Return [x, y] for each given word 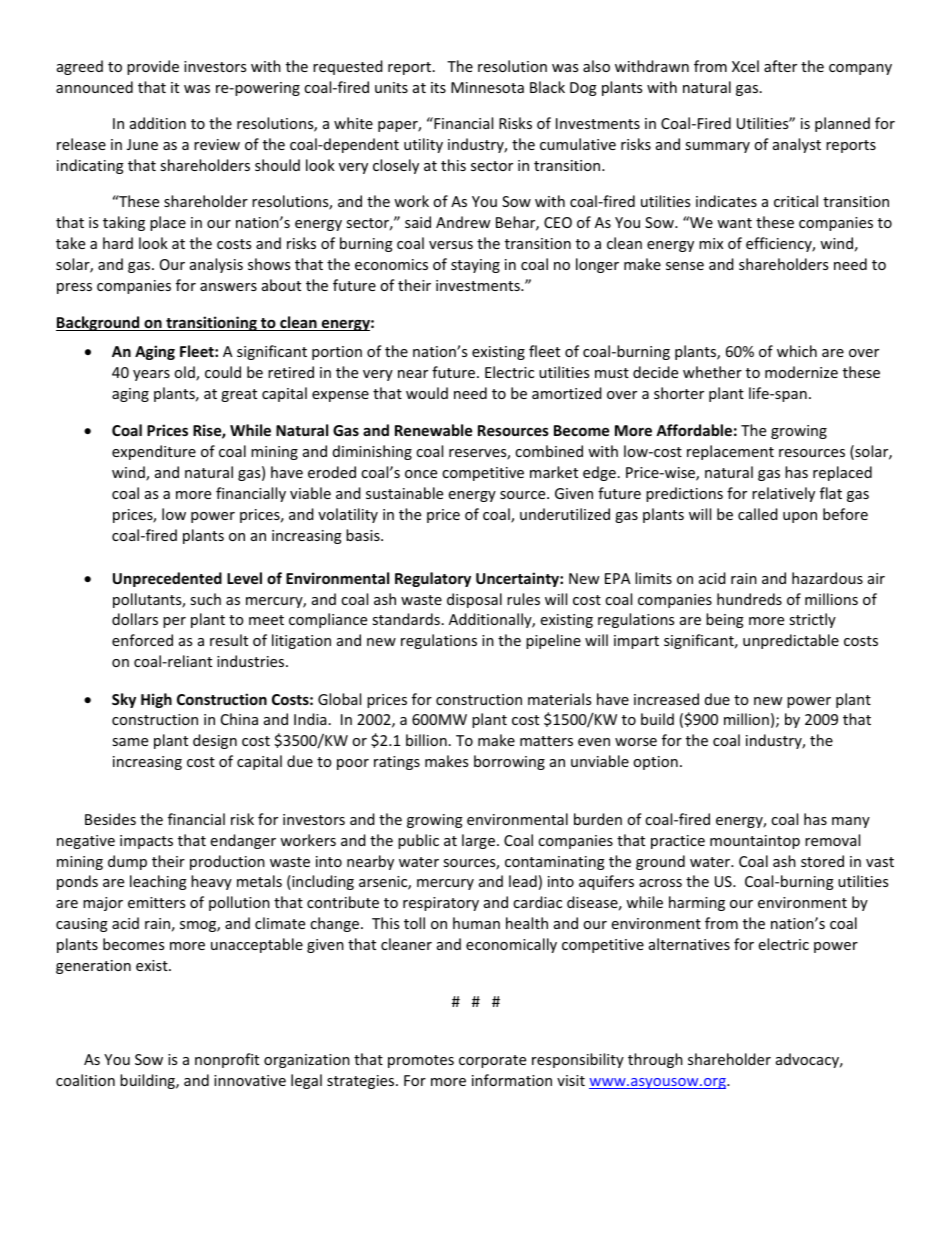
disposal [474, 600]
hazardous [827, 578]
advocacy [809, 1060]
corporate [492, 1061]
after [780, 66]
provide [153, 67]
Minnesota [487, 87]
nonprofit [227, 1060]
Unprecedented [167, 579]
